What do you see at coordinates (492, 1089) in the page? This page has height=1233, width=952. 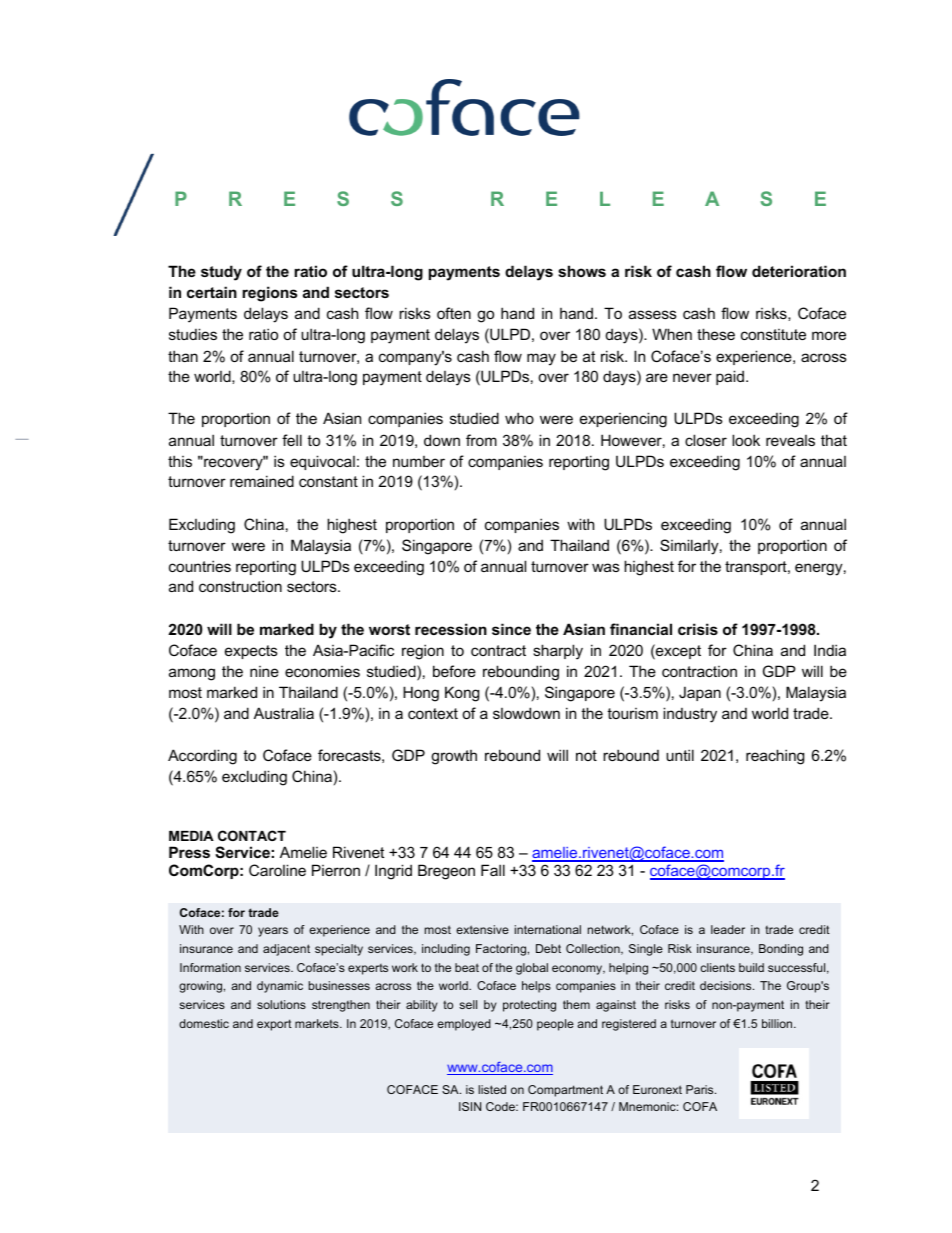 I see `listed` at bounding box center [492, 1089].
